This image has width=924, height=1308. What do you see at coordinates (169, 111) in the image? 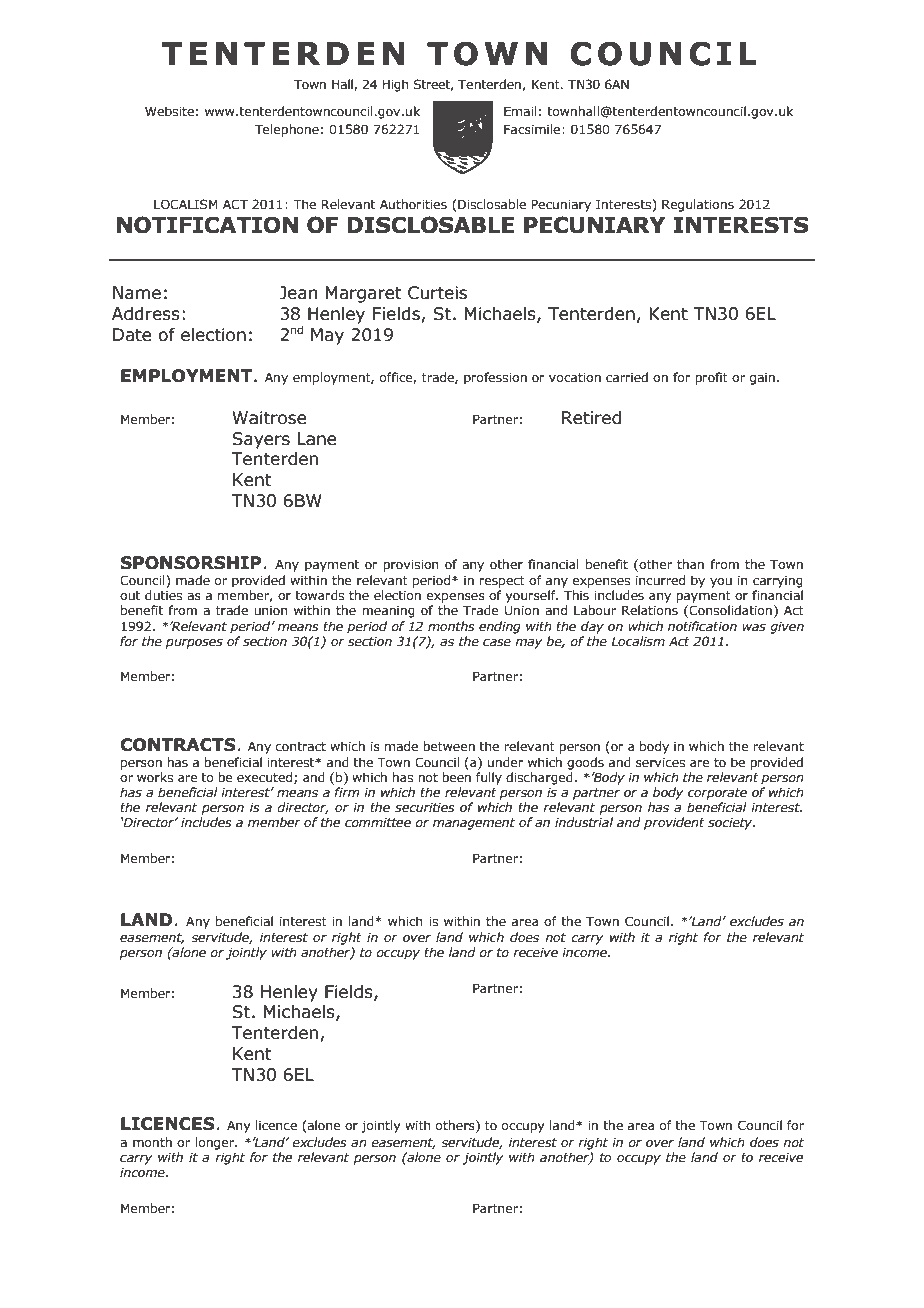
I see `Website` at bounding box center [169, 111].
